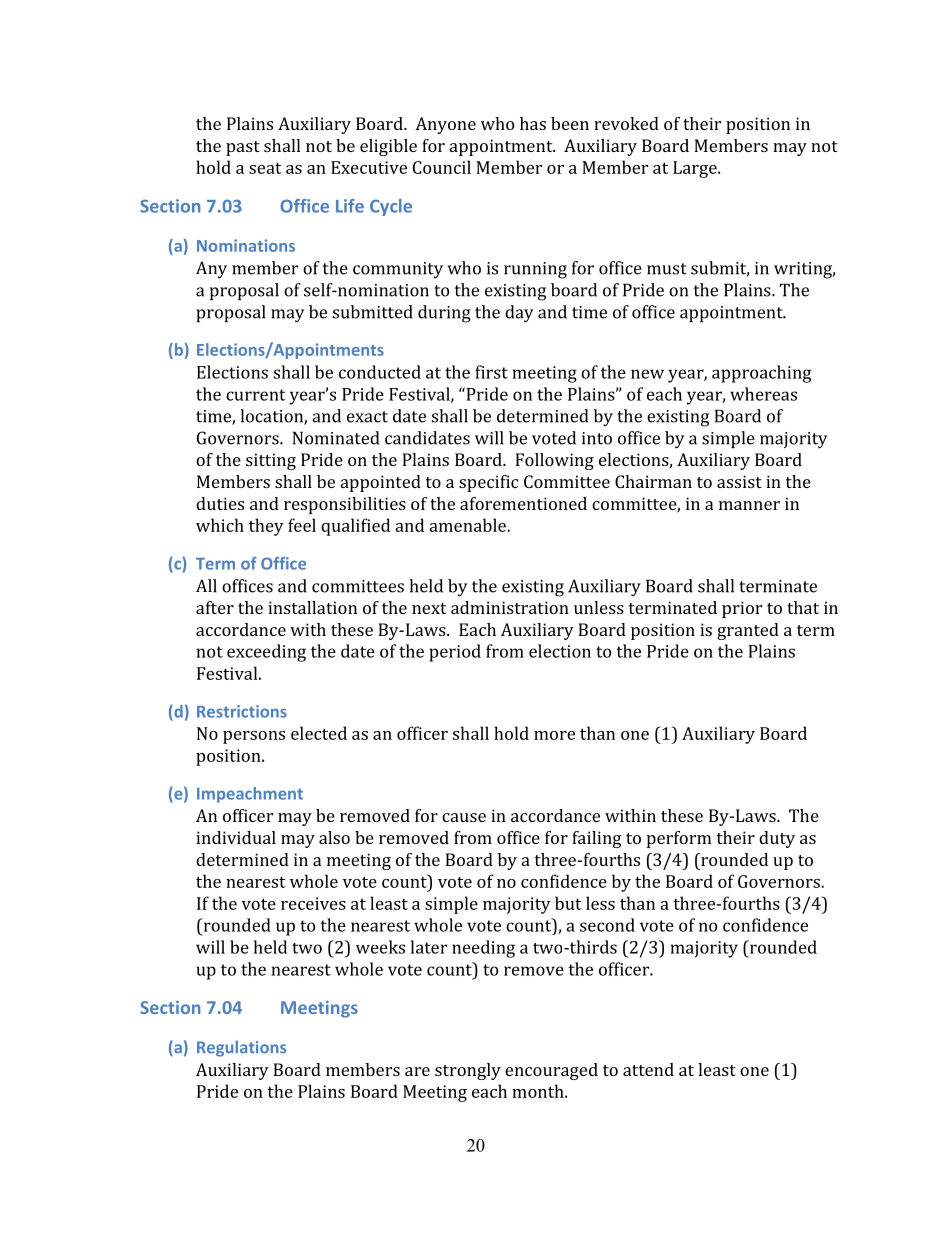  Describe the element at coordinates (777, 839) in the document. I see `duty` at that location.
